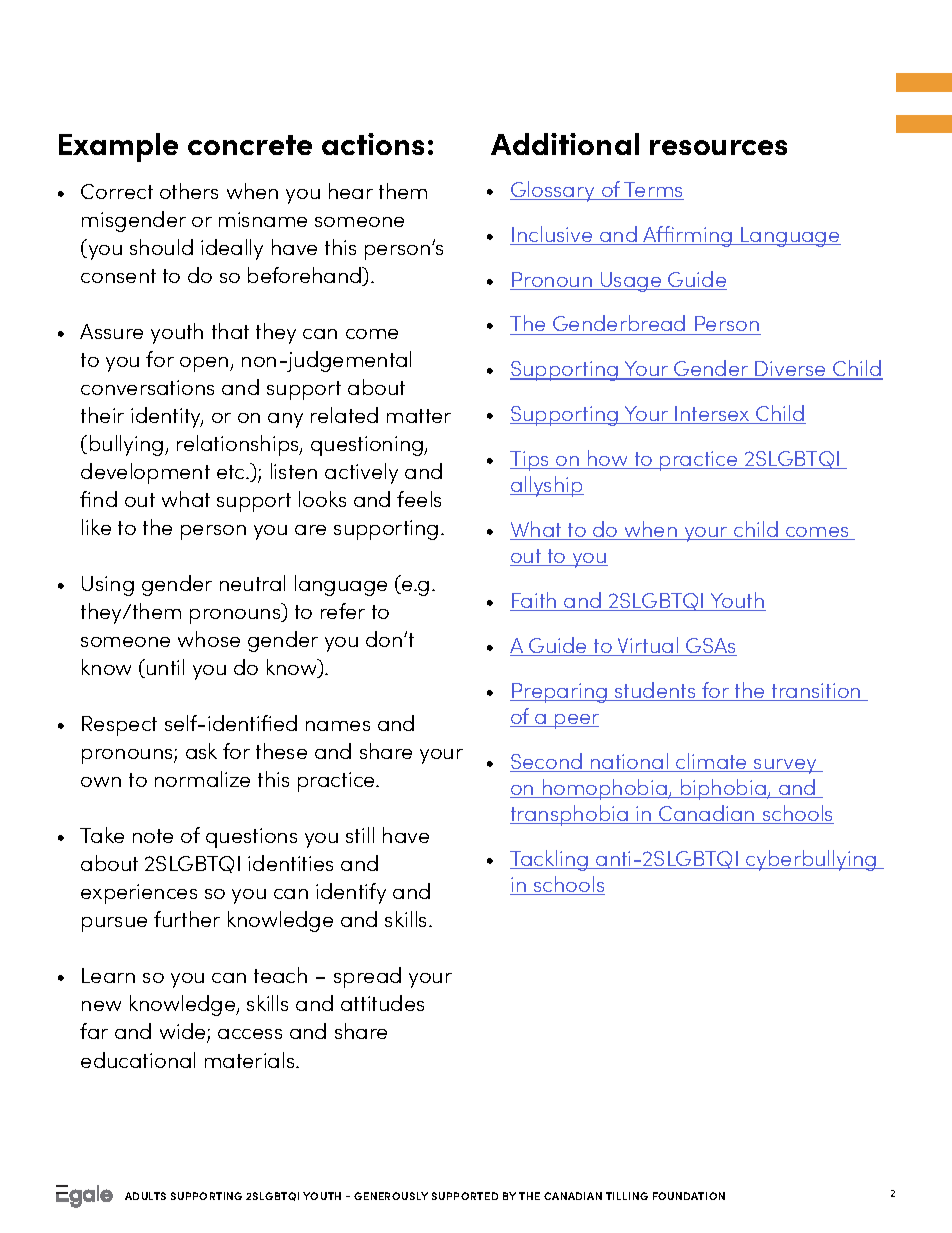 The height and width of the image is (1233, 952). What do you see at coordinates (189, 191) in the image?
I see `others` at bounding box center [189, 191].
